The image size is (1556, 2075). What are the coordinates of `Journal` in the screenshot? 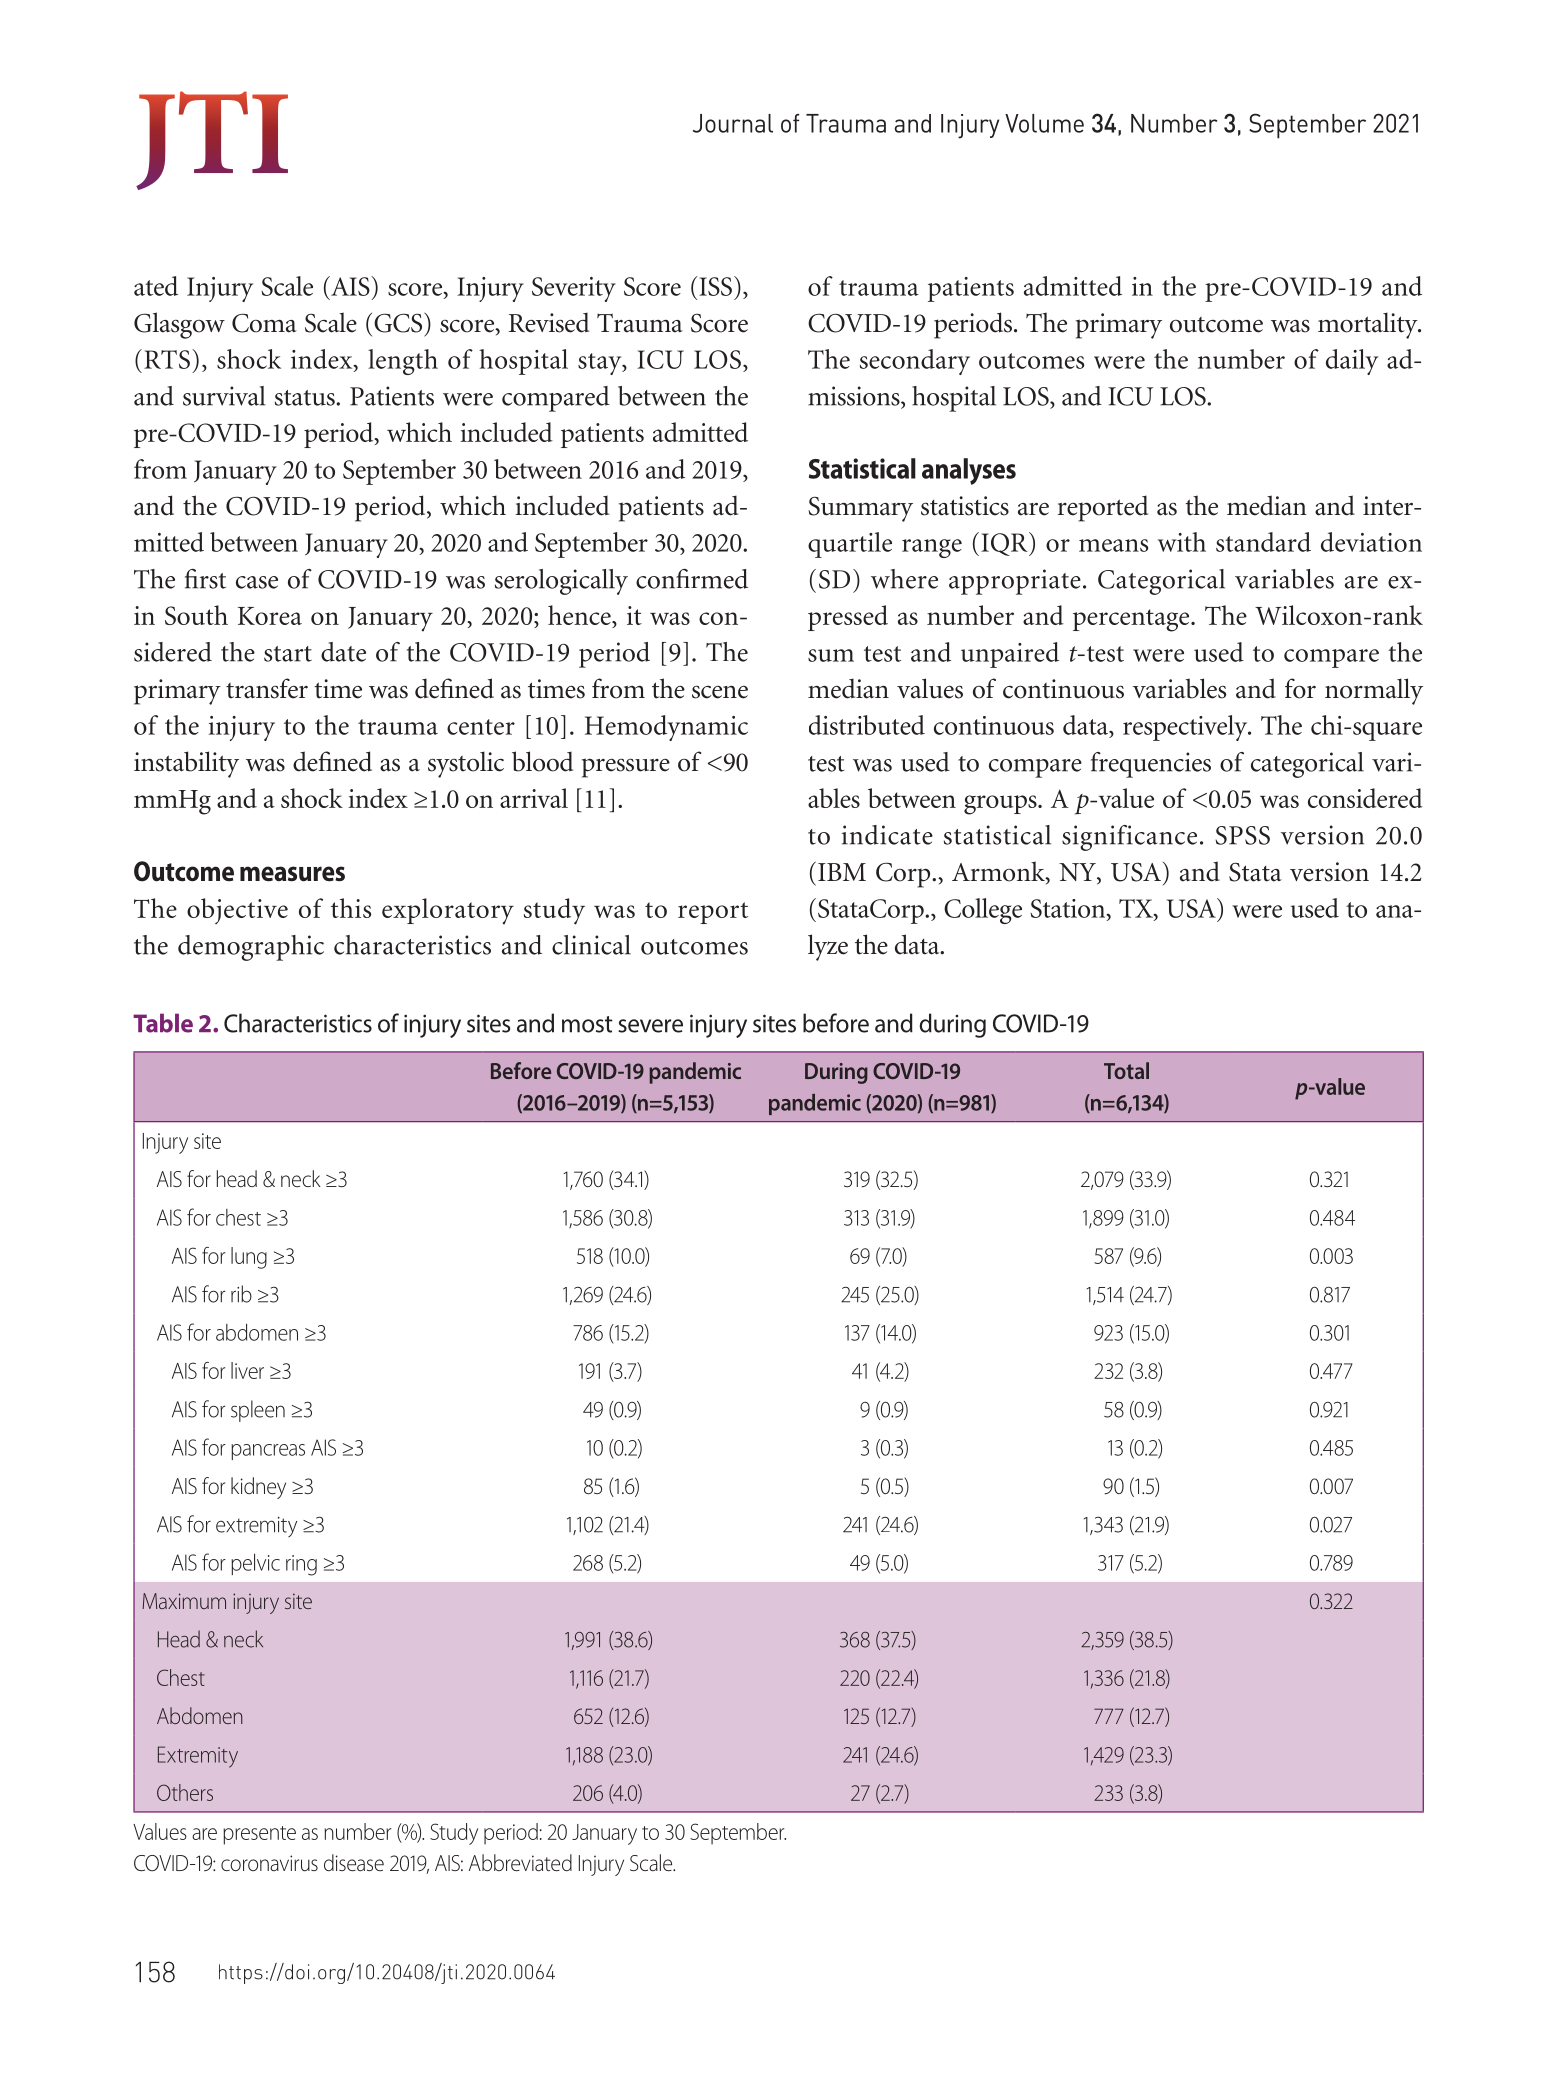 It's located at (733, 123).
